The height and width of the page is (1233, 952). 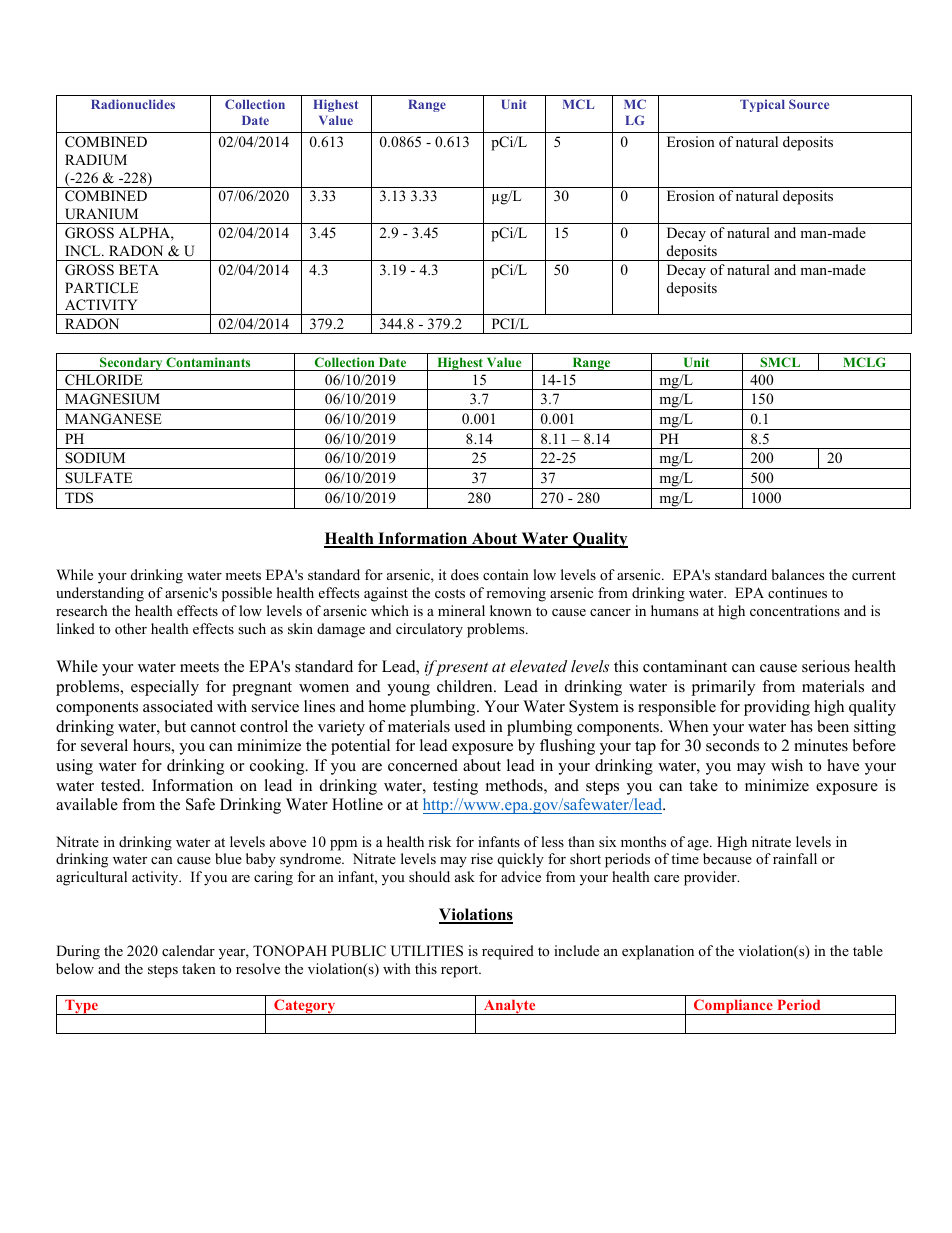 What do you see at coordinates (797, 574) in the page?
I see `balances` at bounding box center [797, 574].
